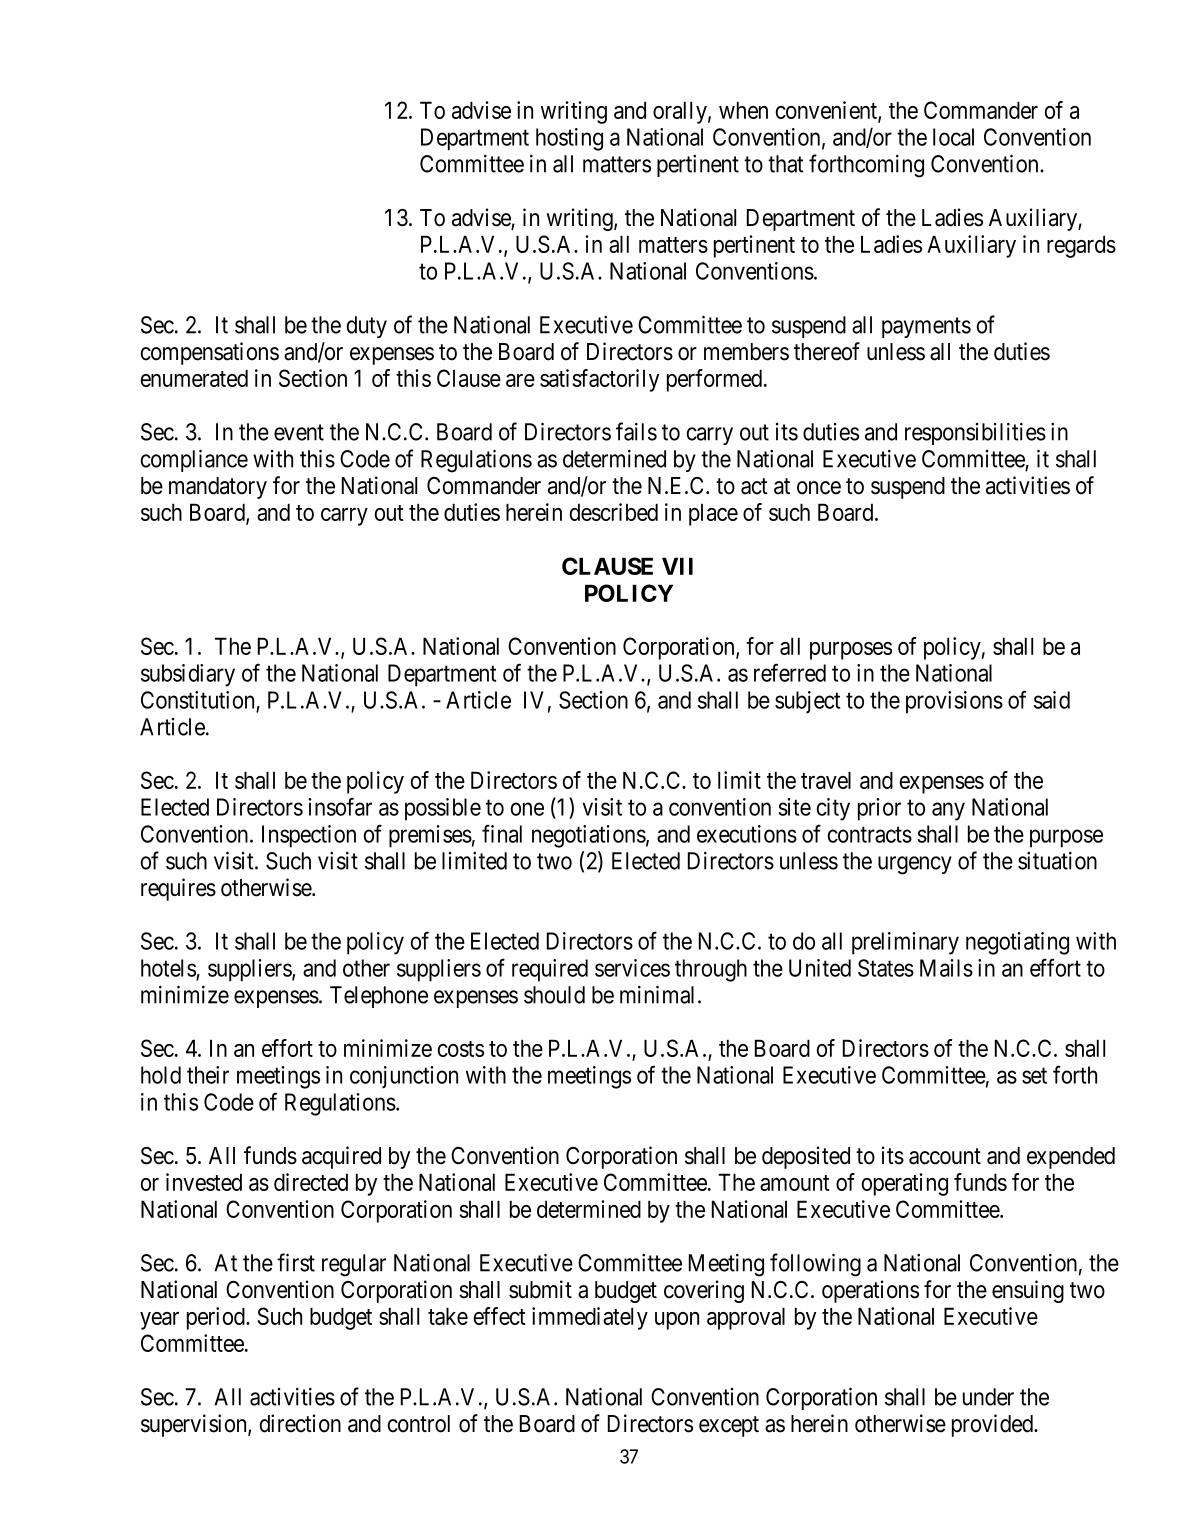 The width and height of the page is (1188, 1538). I want to click on hotels, so click(168, 968).
